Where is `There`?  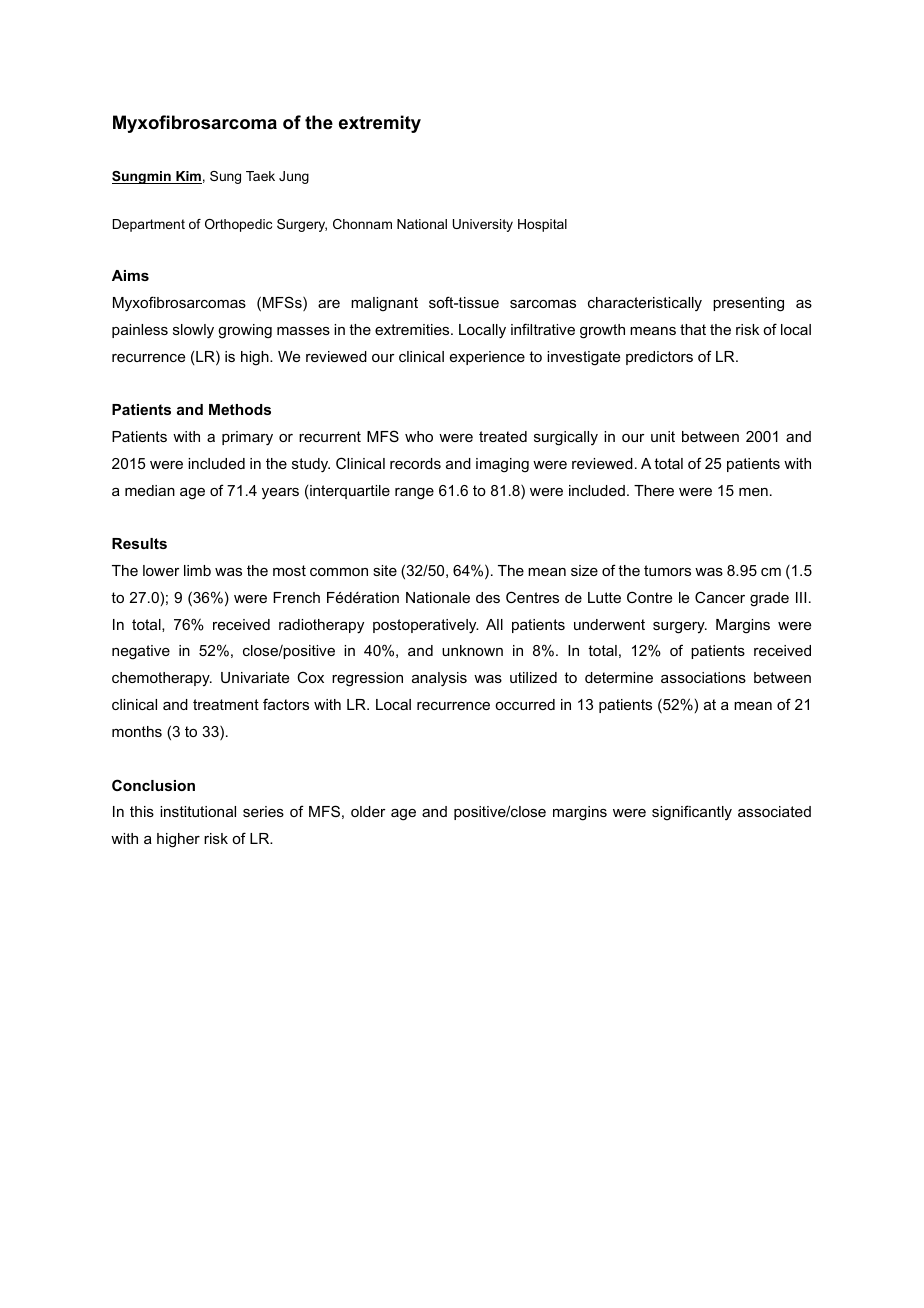
There is located at coordinates (654, 490).
